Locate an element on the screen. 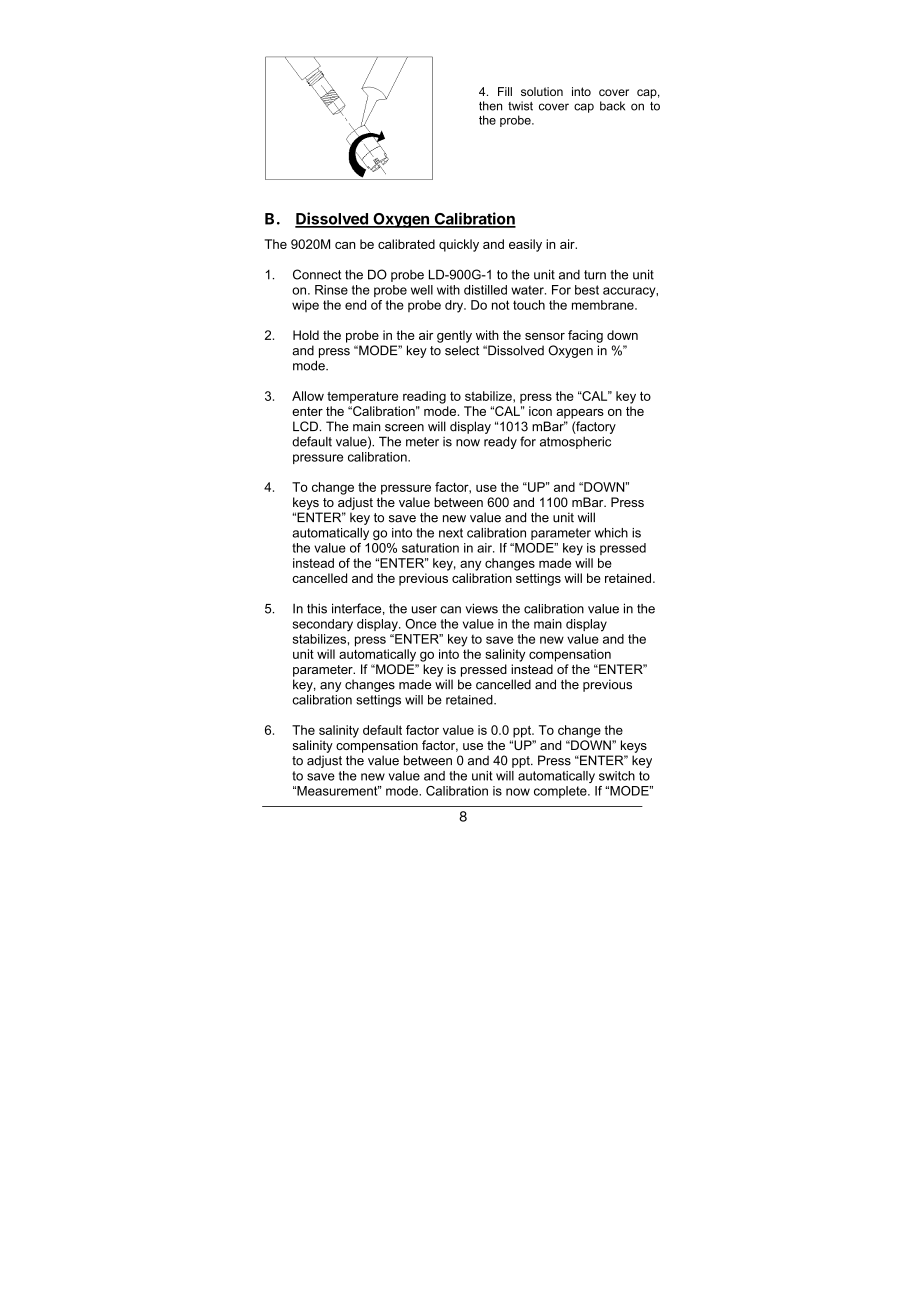  appears is located at coordinates (580, 414).
